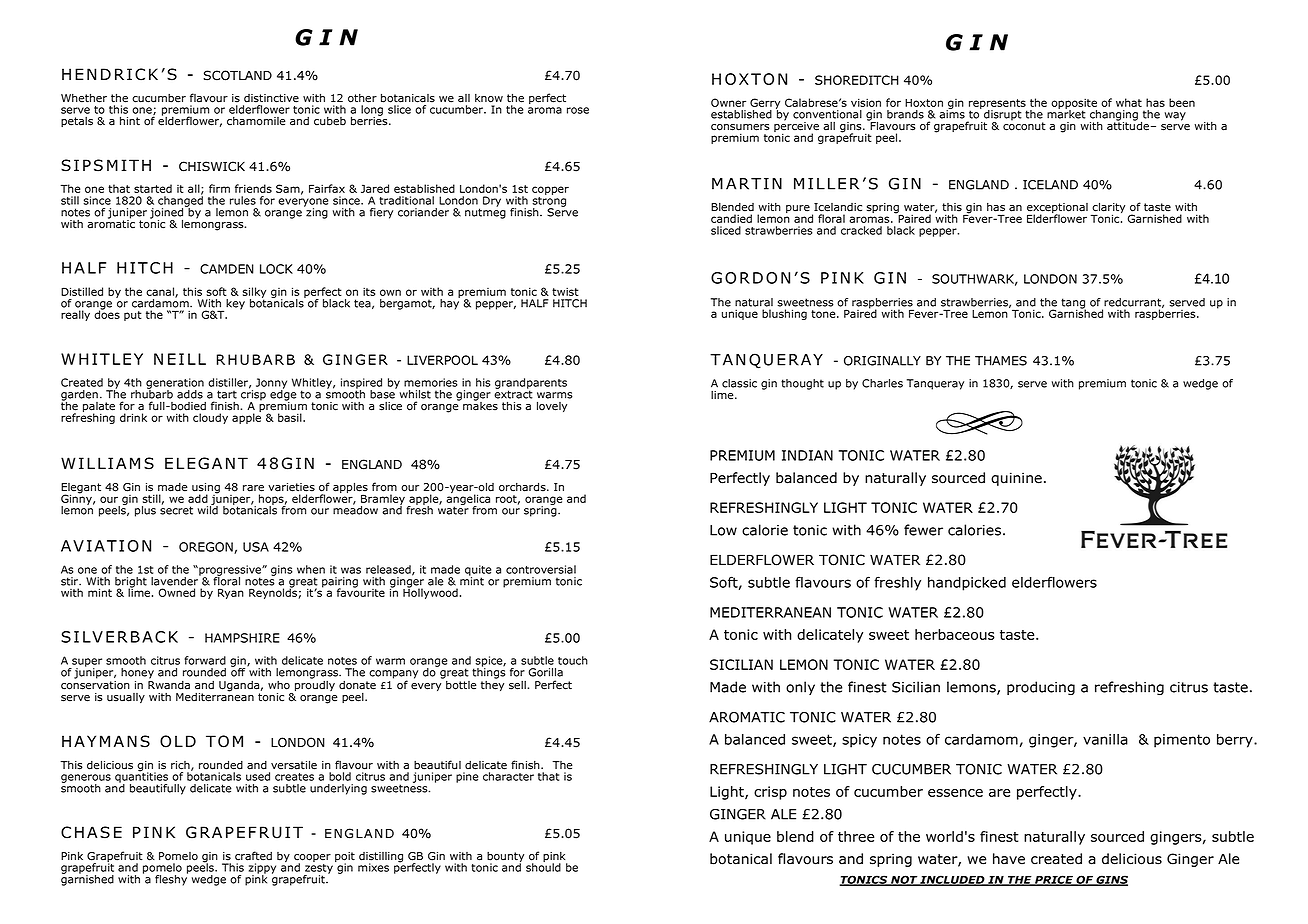  Describe the element at coordinates (1001, 361) in the page. I see `THAMES` at that location.
